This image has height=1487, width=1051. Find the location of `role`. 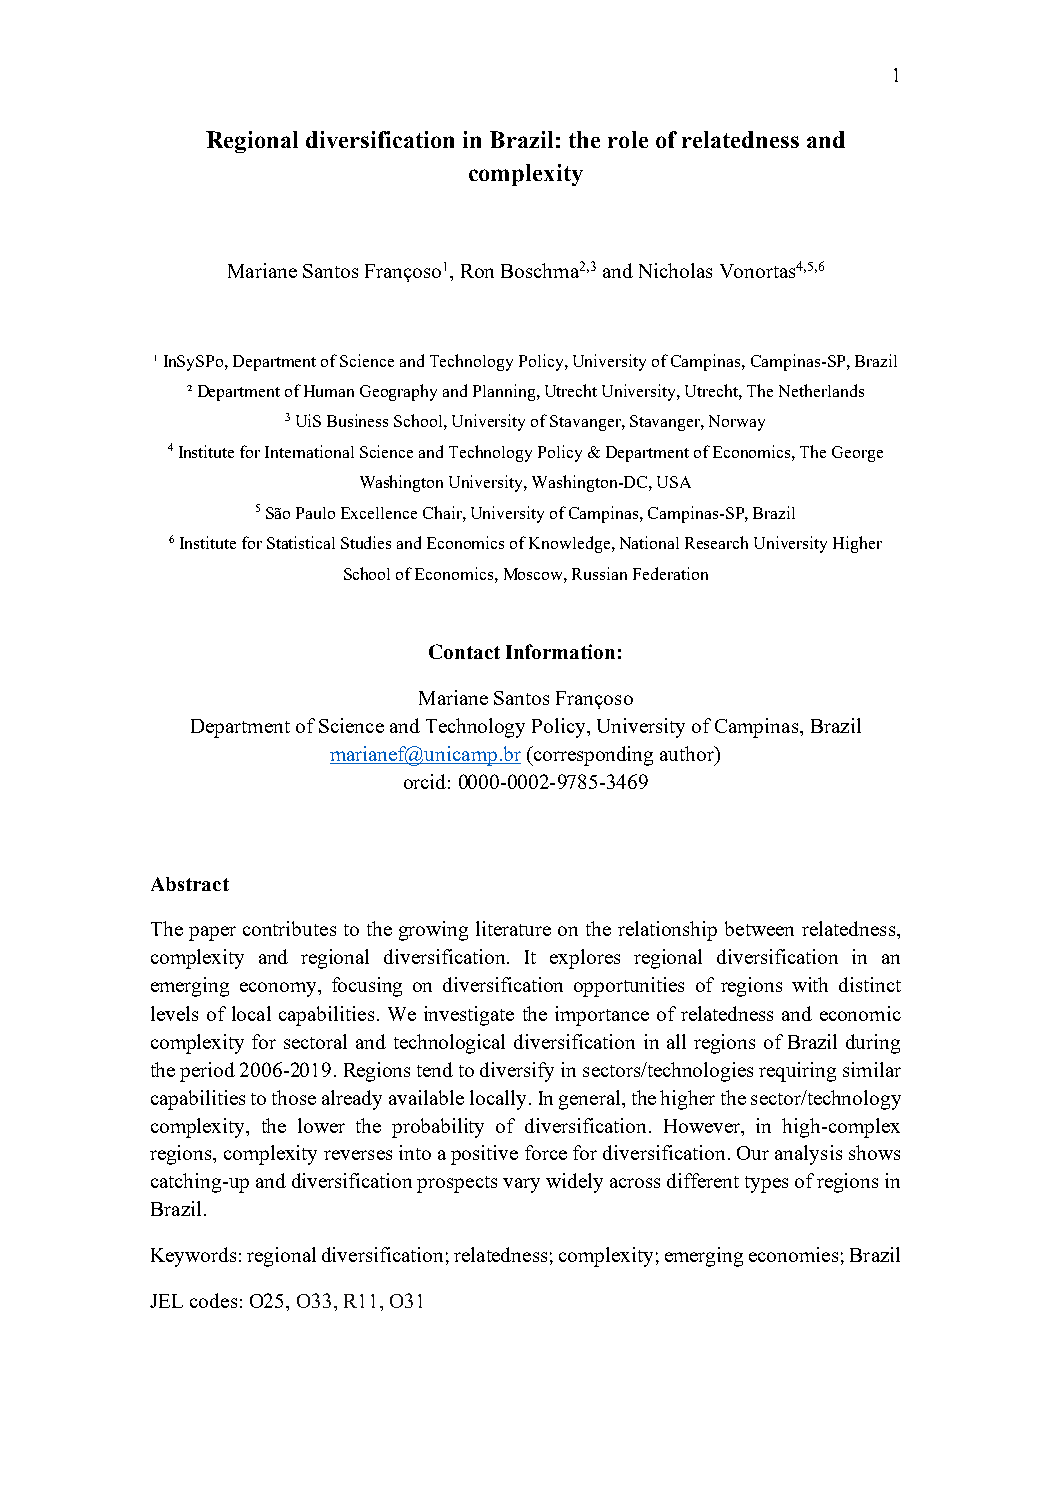

role is located at coordinates (628, 139).
